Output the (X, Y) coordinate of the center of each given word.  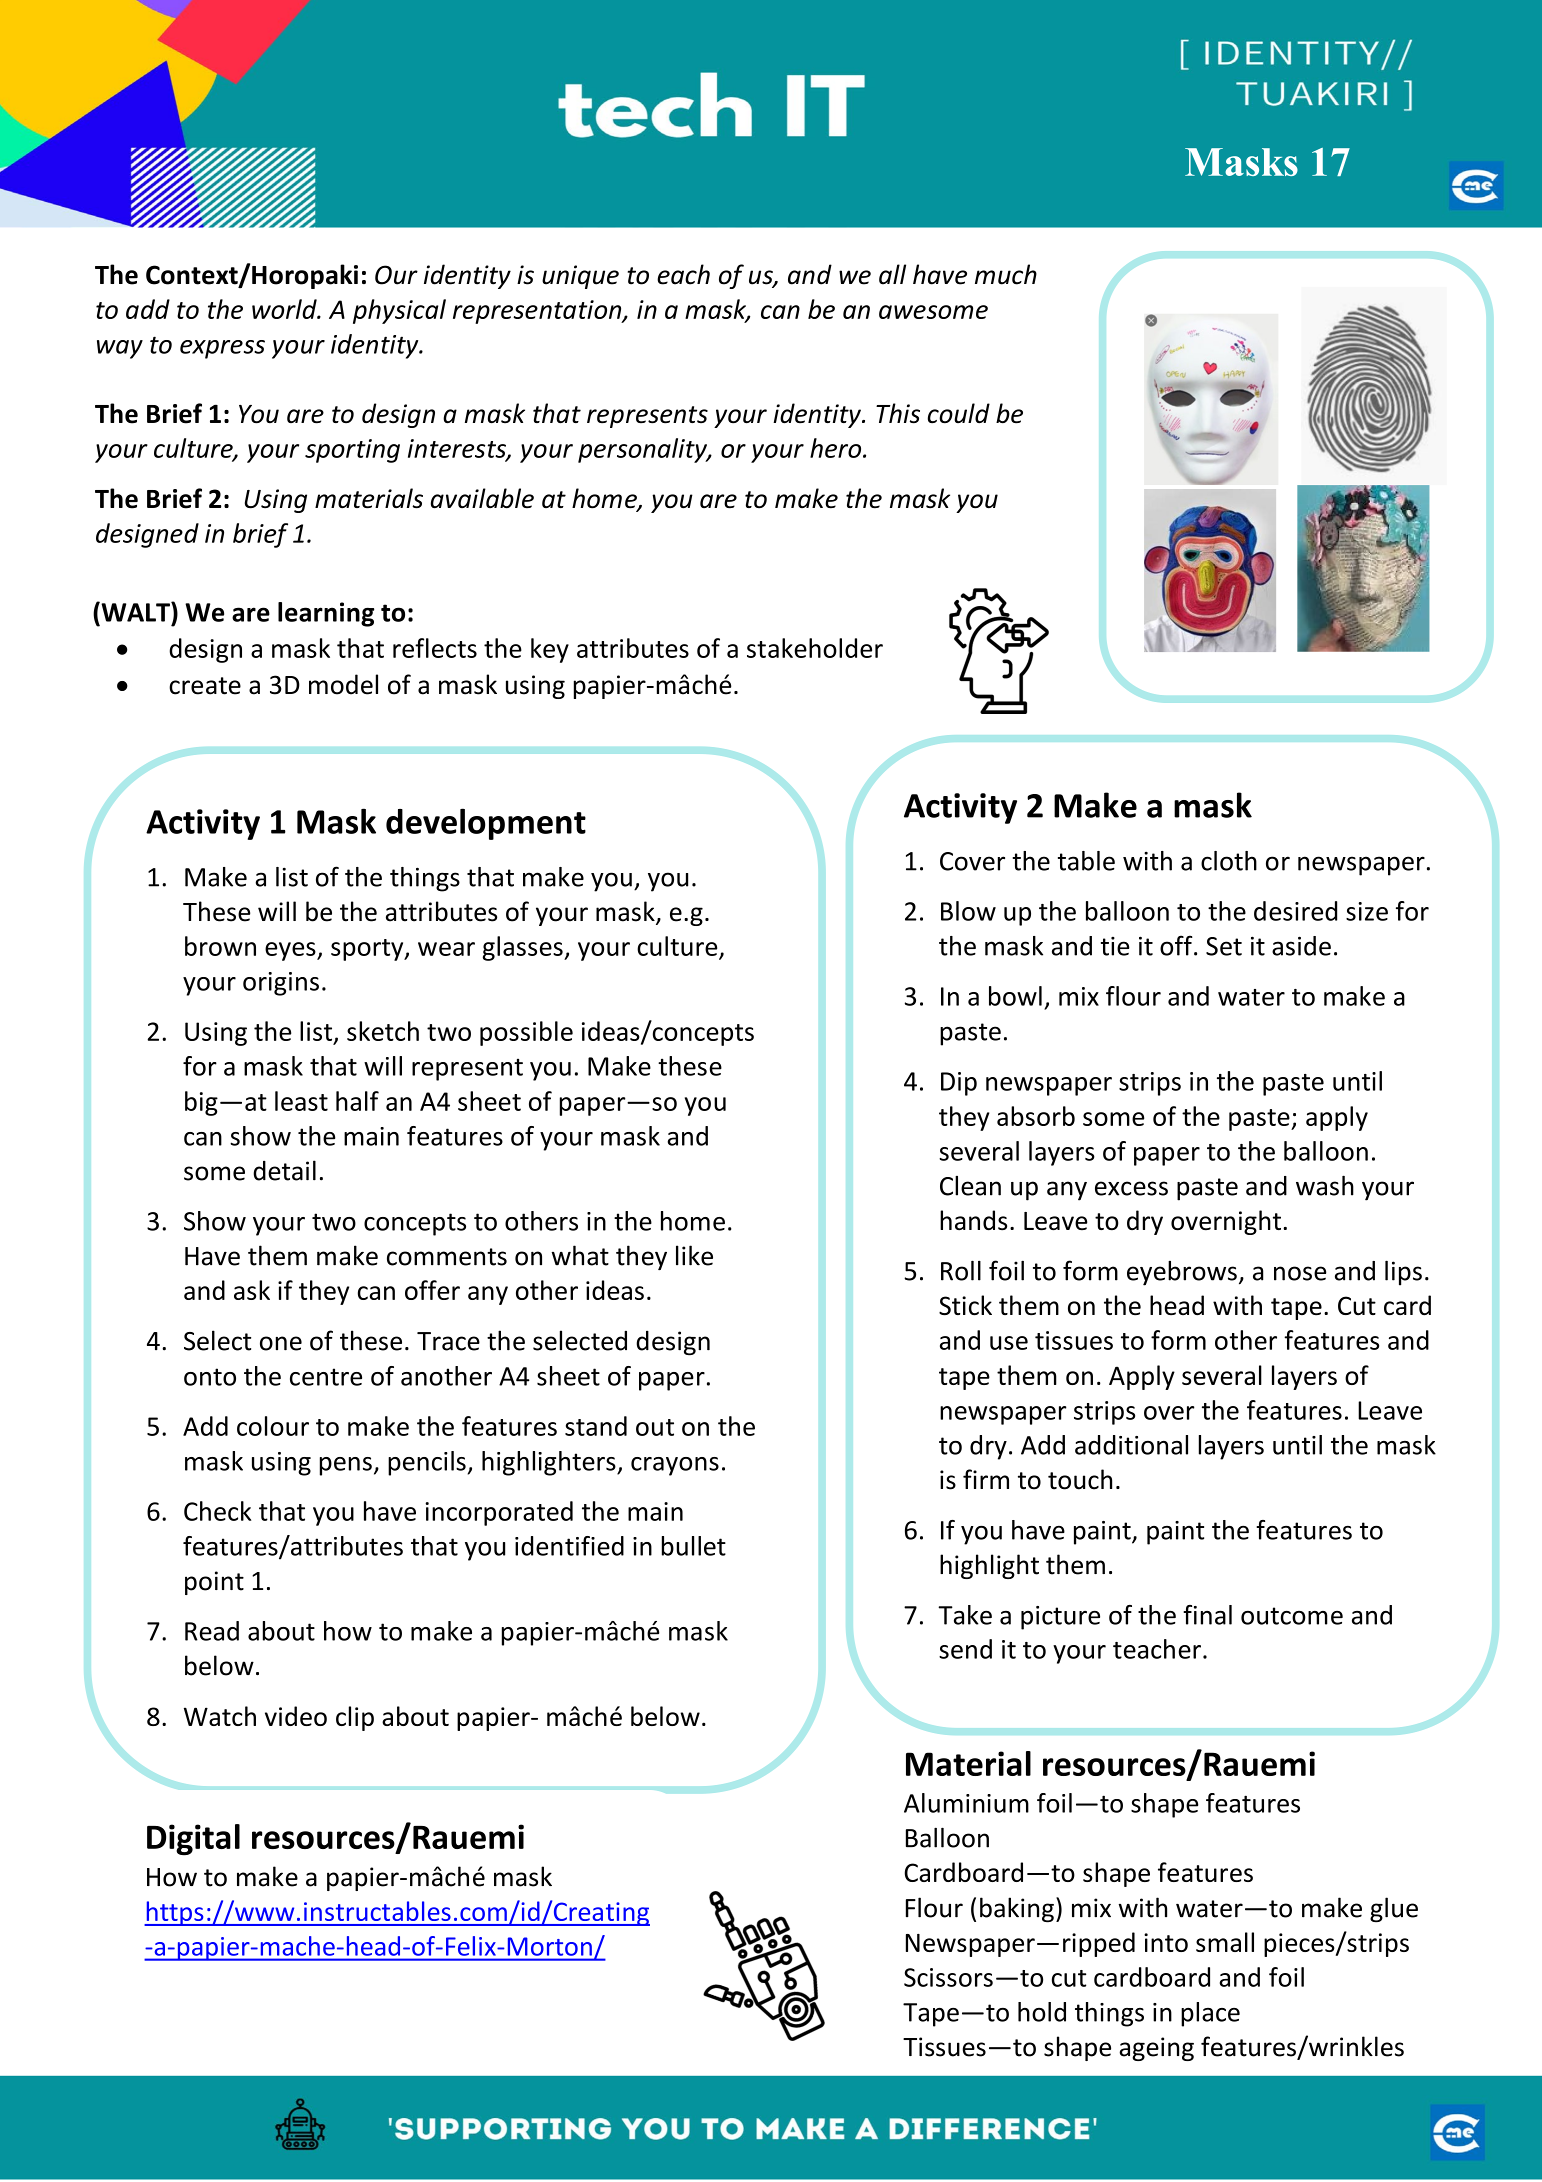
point (214, 1583)
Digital (193, 1840)
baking (1017, 1910)
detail (284, 1170)
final (1207, 1615)
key (550, 650)
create (205, 686)
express (222, 349)
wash (1325, 1185)
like (694, 1255)
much (1006, 274)
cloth (1229, 861)
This (898, 413)
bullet (694, 1546)
